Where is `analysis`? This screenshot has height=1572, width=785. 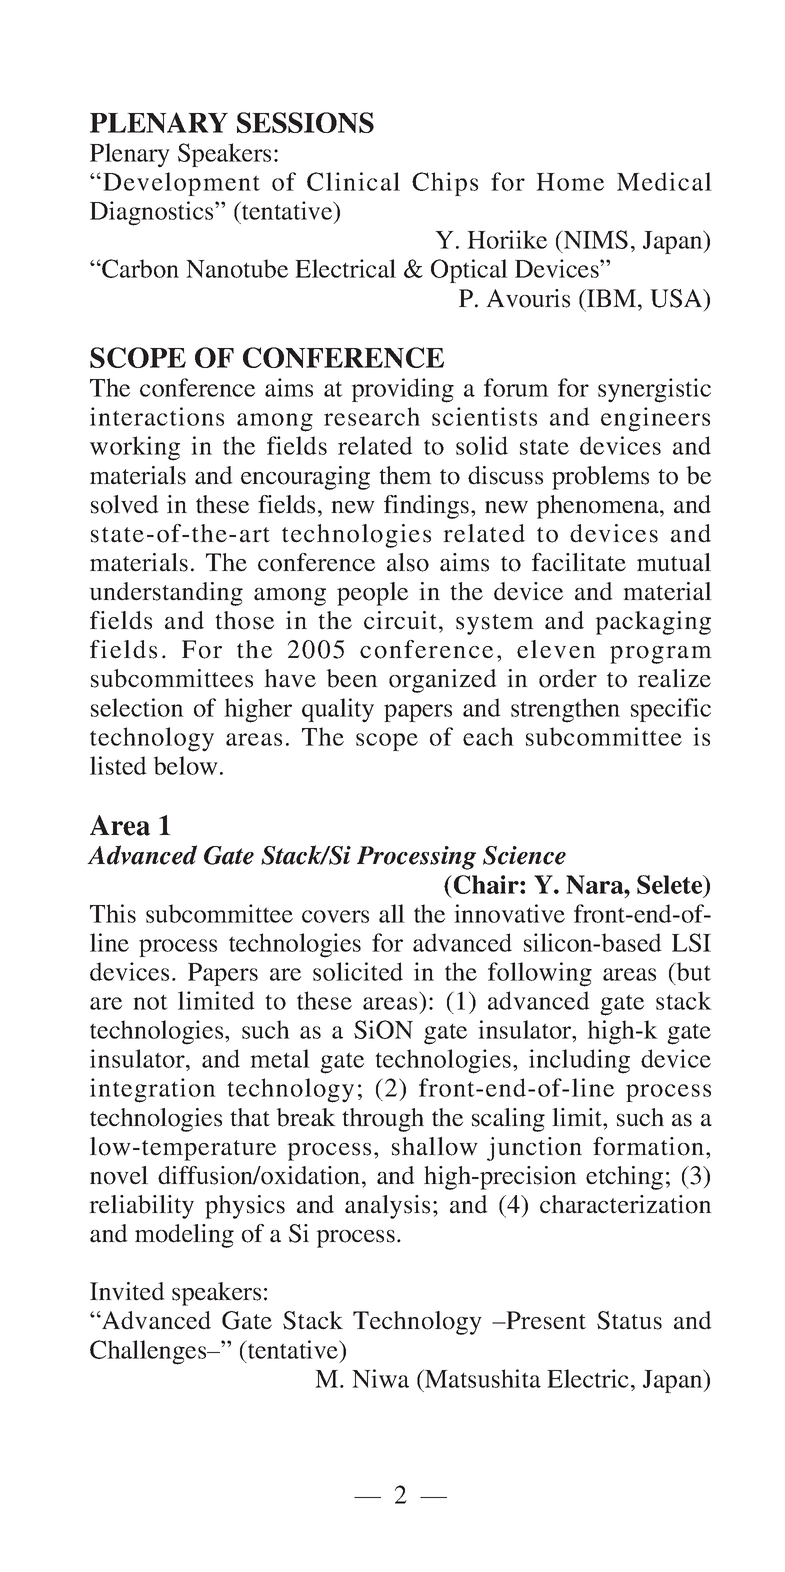 analysis is located at coordinates (387, 1207).
